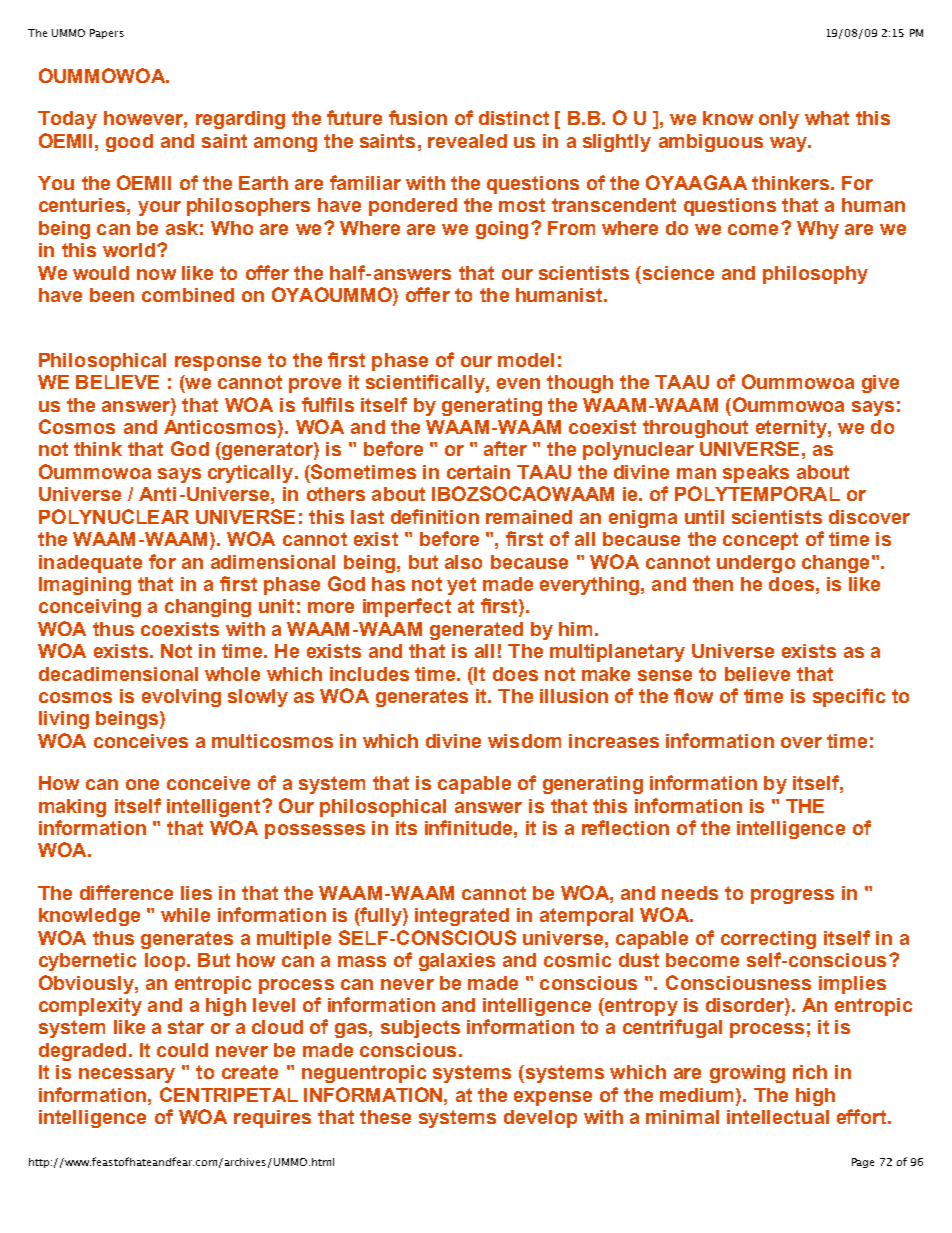 The width and height of the document is (952, 1233). What do you see at coordinates (778, 1117) in the document?
I see `intellectual` at bounding box center [778, 1117].
